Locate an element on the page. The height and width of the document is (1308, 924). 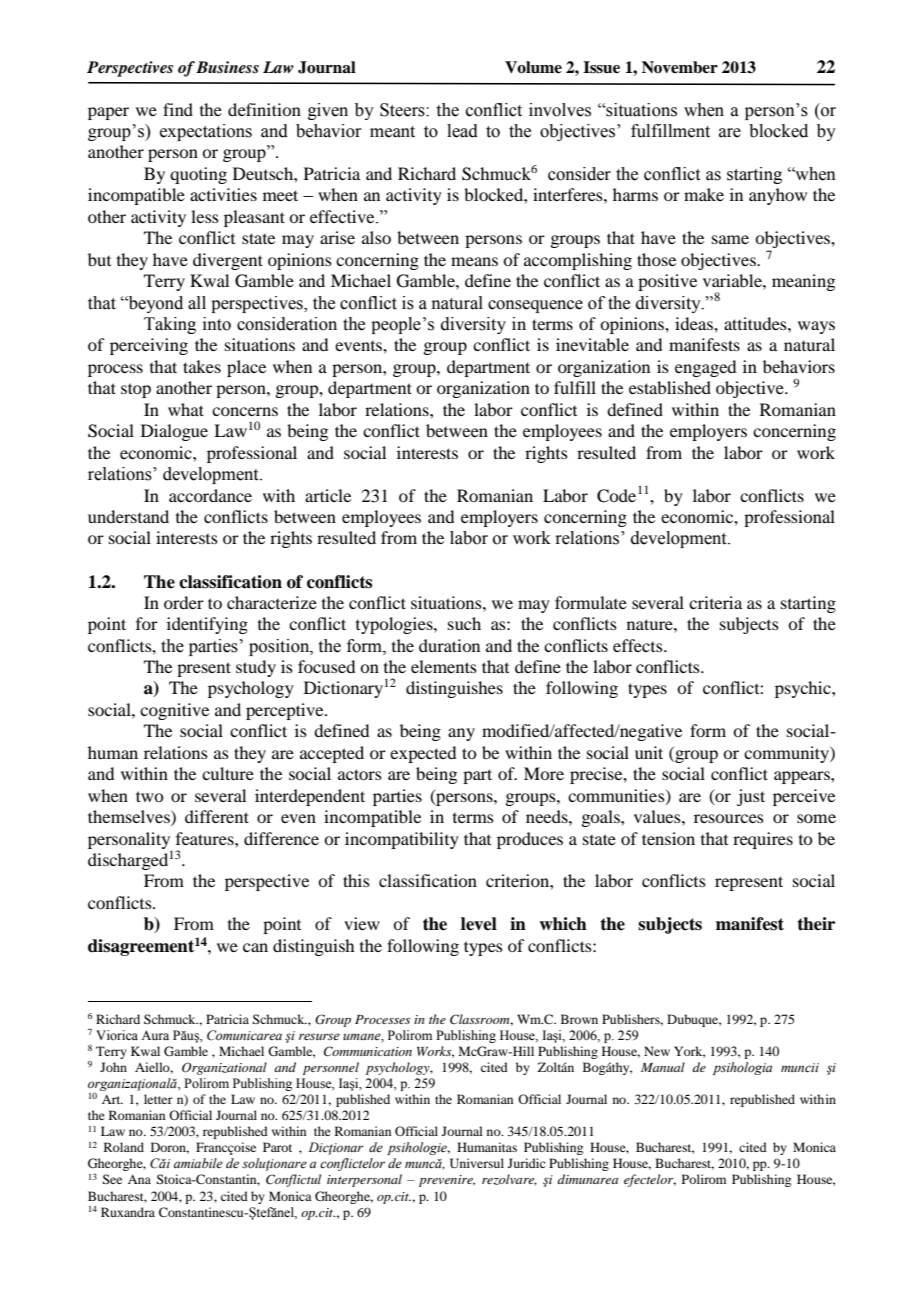
Roland is located at coordinates (124, 1147).
